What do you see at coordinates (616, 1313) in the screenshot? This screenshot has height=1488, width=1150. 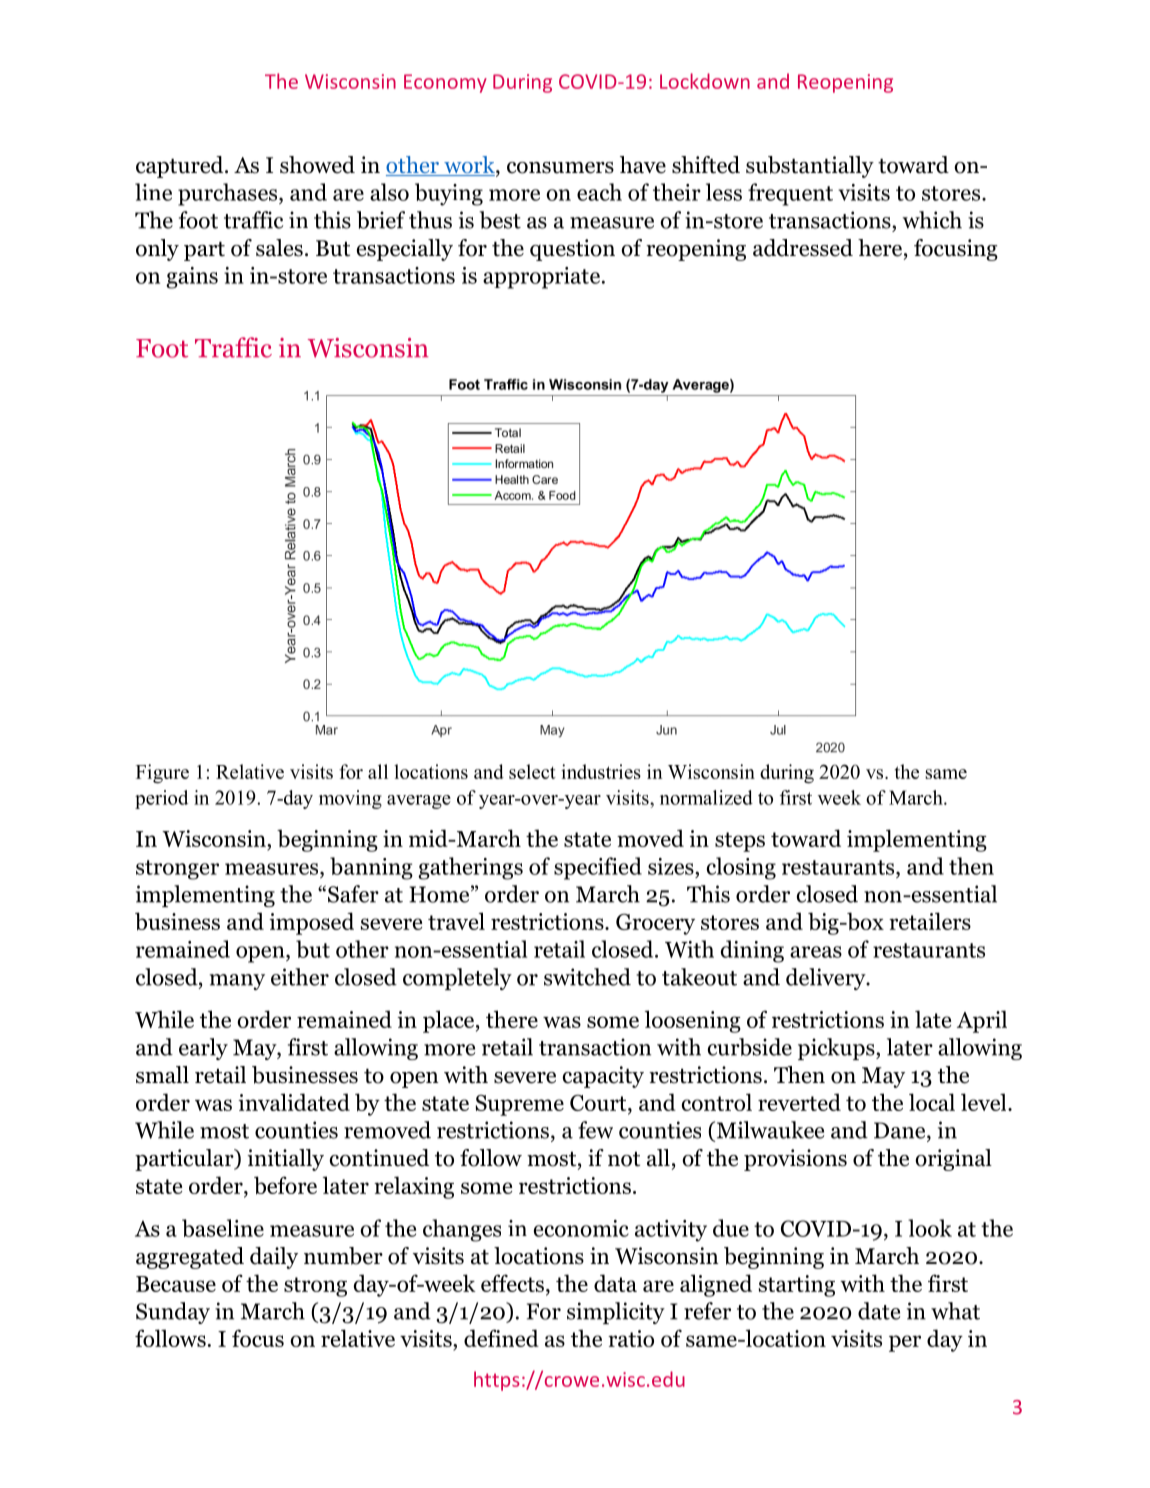 I see `simplicity` at bounding box center [616, 1313].
